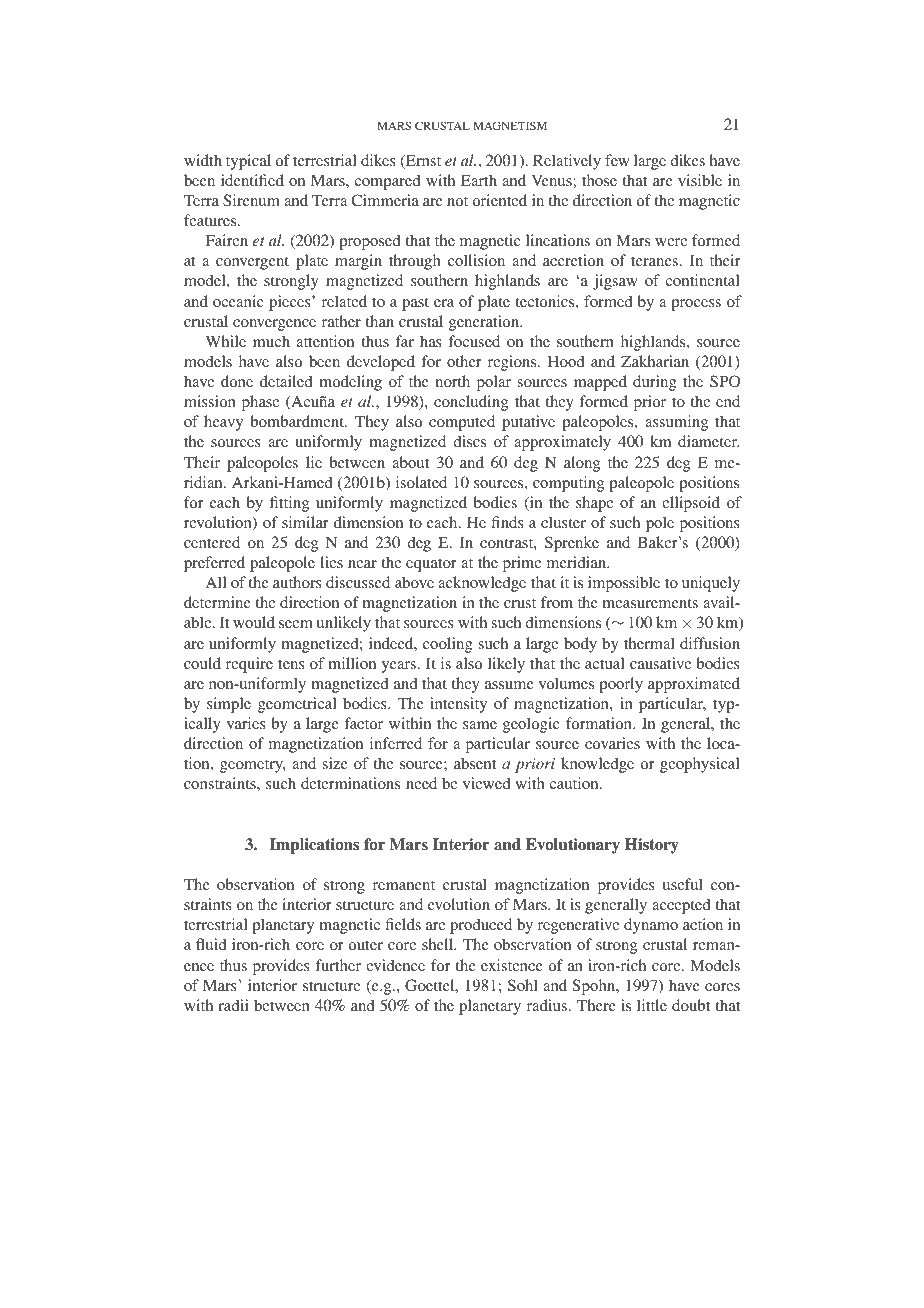 The height and width of the screenshot is (1308, 924). I want to click on radii, so click(233, 1005).
